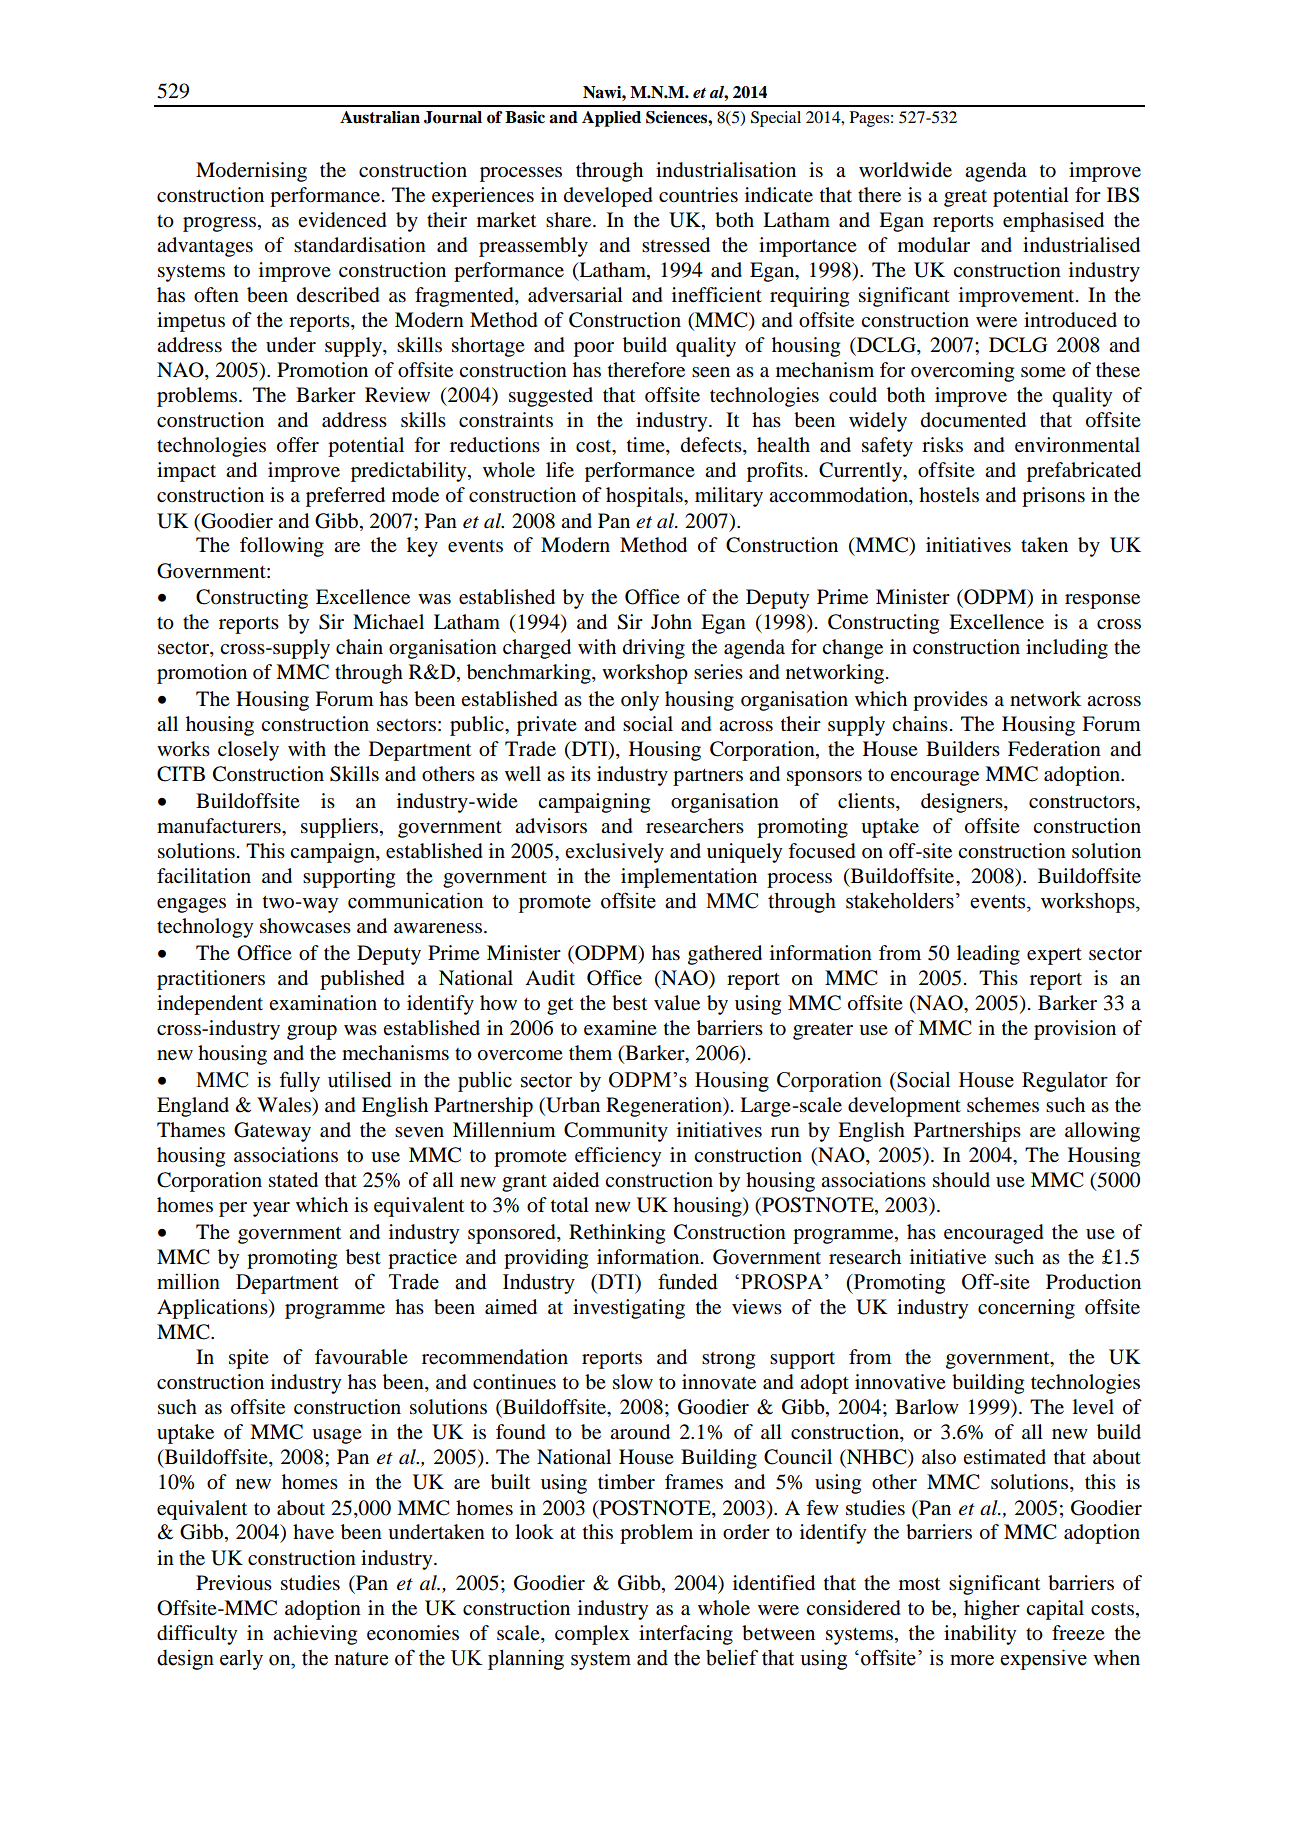 This page has width=1298, height=1835. I want to click on Community, so click(616, 1132).
